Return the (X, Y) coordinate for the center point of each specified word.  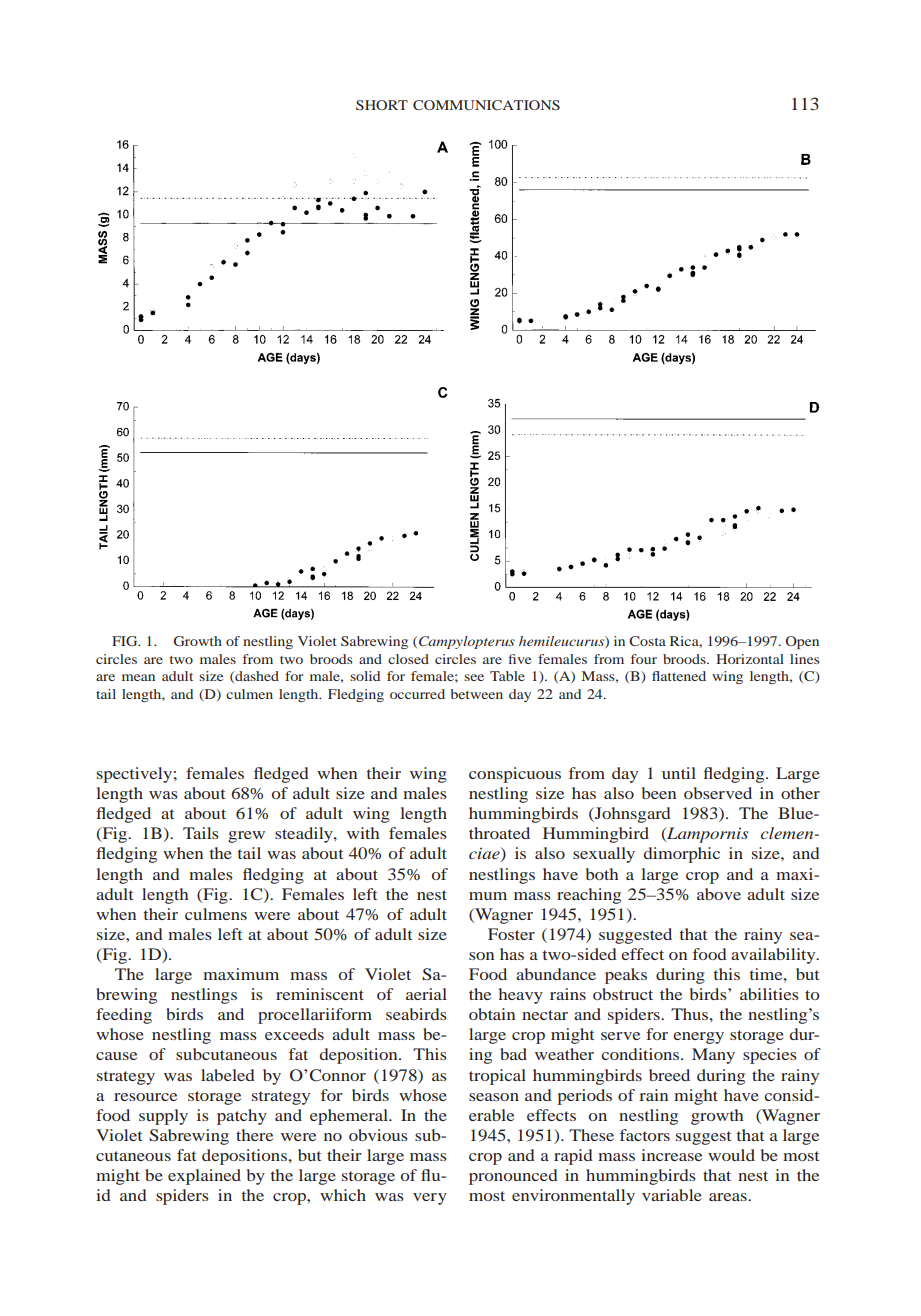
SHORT (382, 105)
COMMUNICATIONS (486, 105)
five (519, 659)
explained (204, 1177)
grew (246, 837)
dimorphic (681, 855)
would (731, 1155)
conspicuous (515, 775)
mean (138, 677)
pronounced (513, 1177)
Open (802, 642)
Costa (647, 641)
